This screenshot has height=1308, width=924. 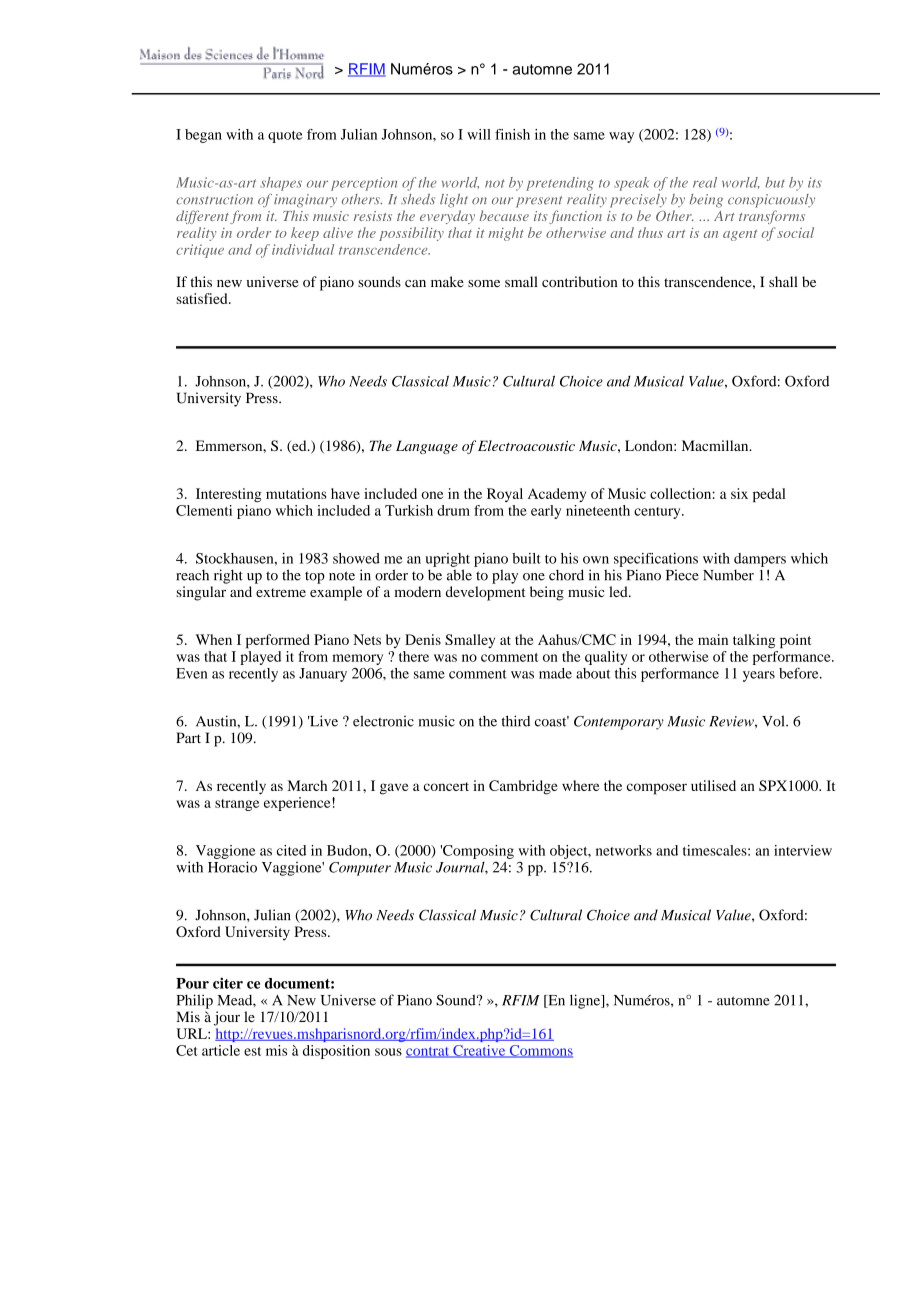 I want to click on satisfied, so click(x=203, y=298).
